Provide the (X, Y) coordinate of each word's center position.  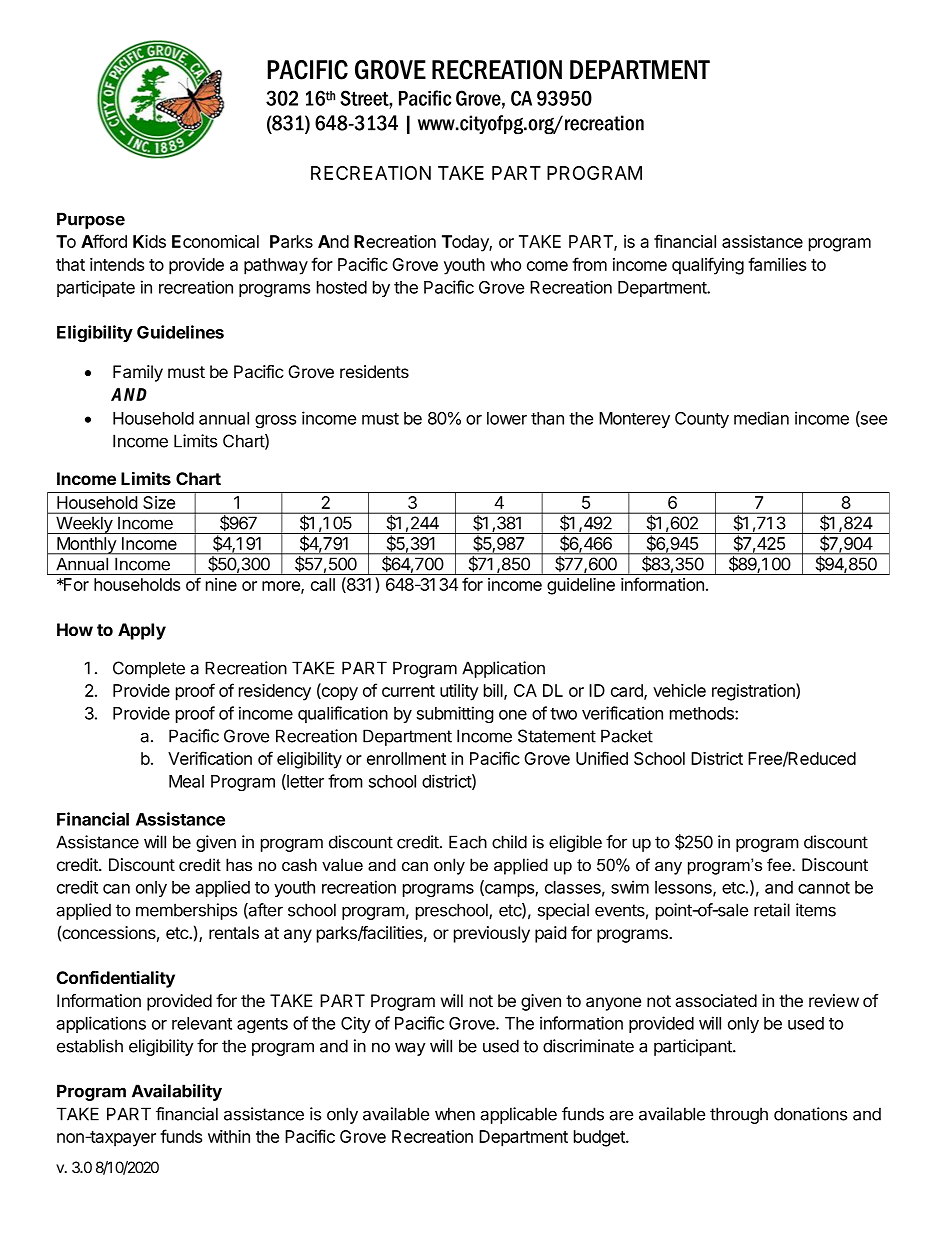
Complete (149, 669)
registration (754, 692)
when (455, 1114)
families (777, 264)
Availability (177, 1092)
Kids (149, 241)
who (505, 264)
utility (459, 692)
